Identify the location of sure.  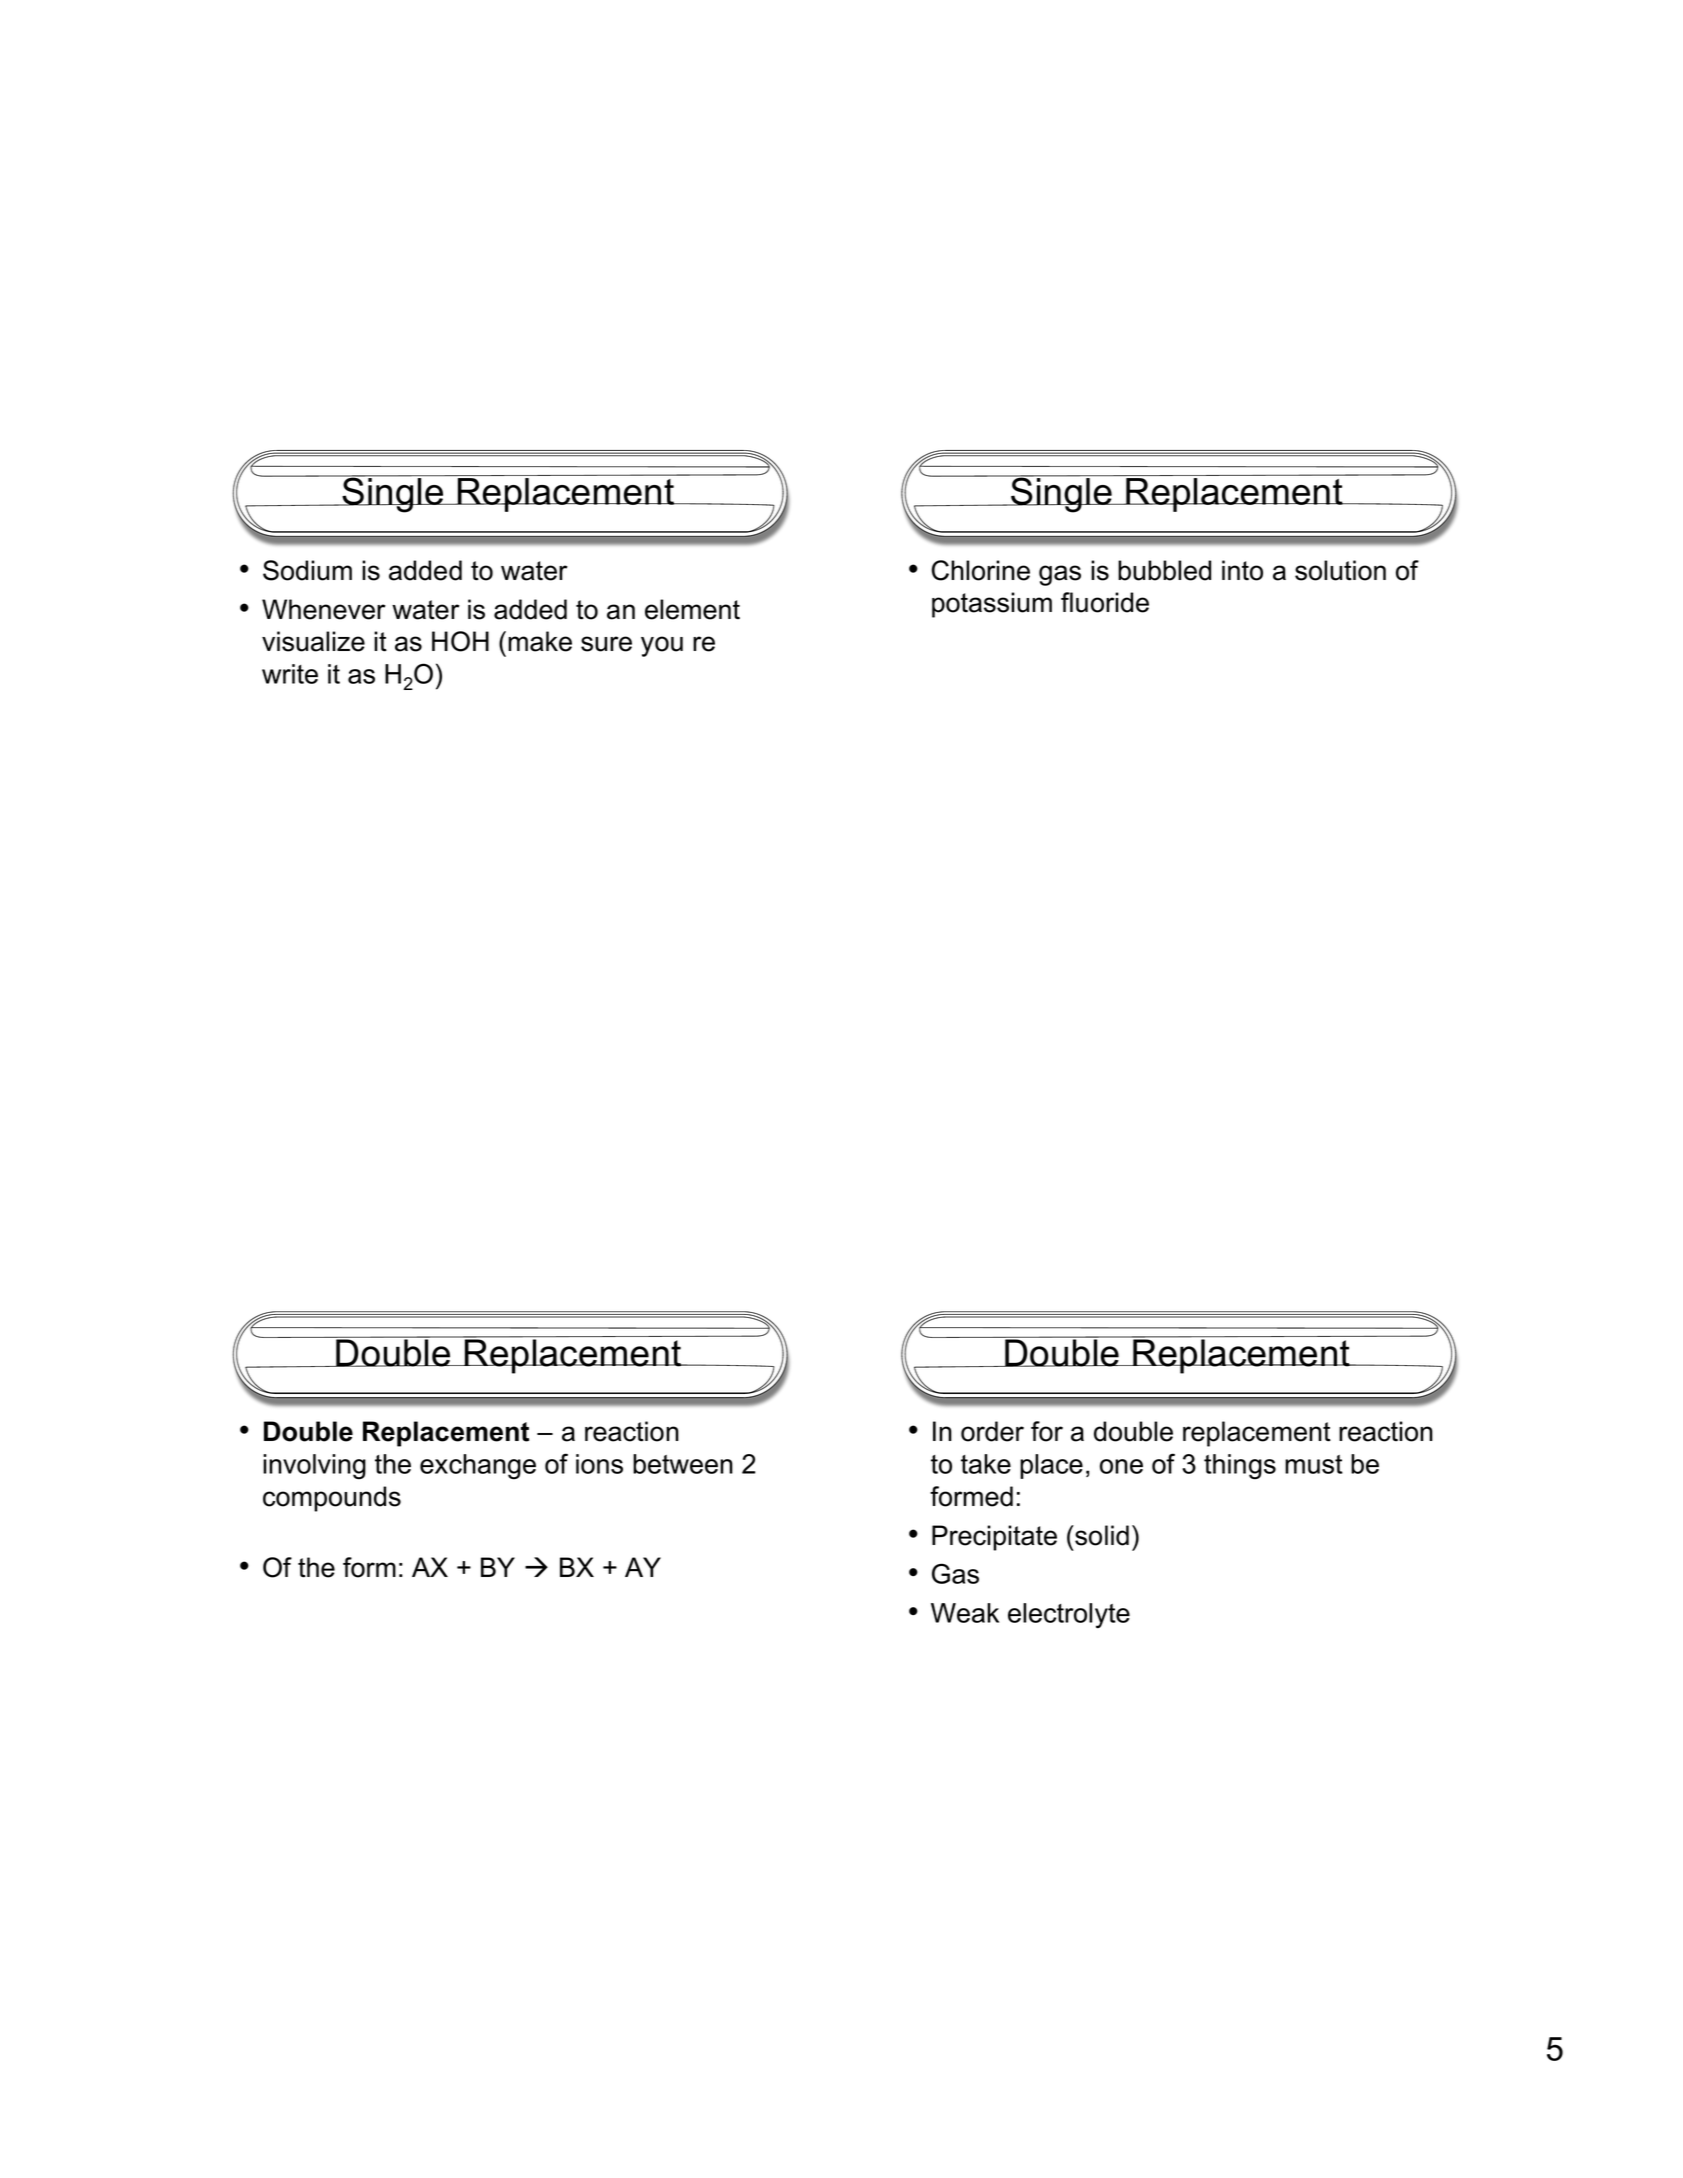
(606, 644).
